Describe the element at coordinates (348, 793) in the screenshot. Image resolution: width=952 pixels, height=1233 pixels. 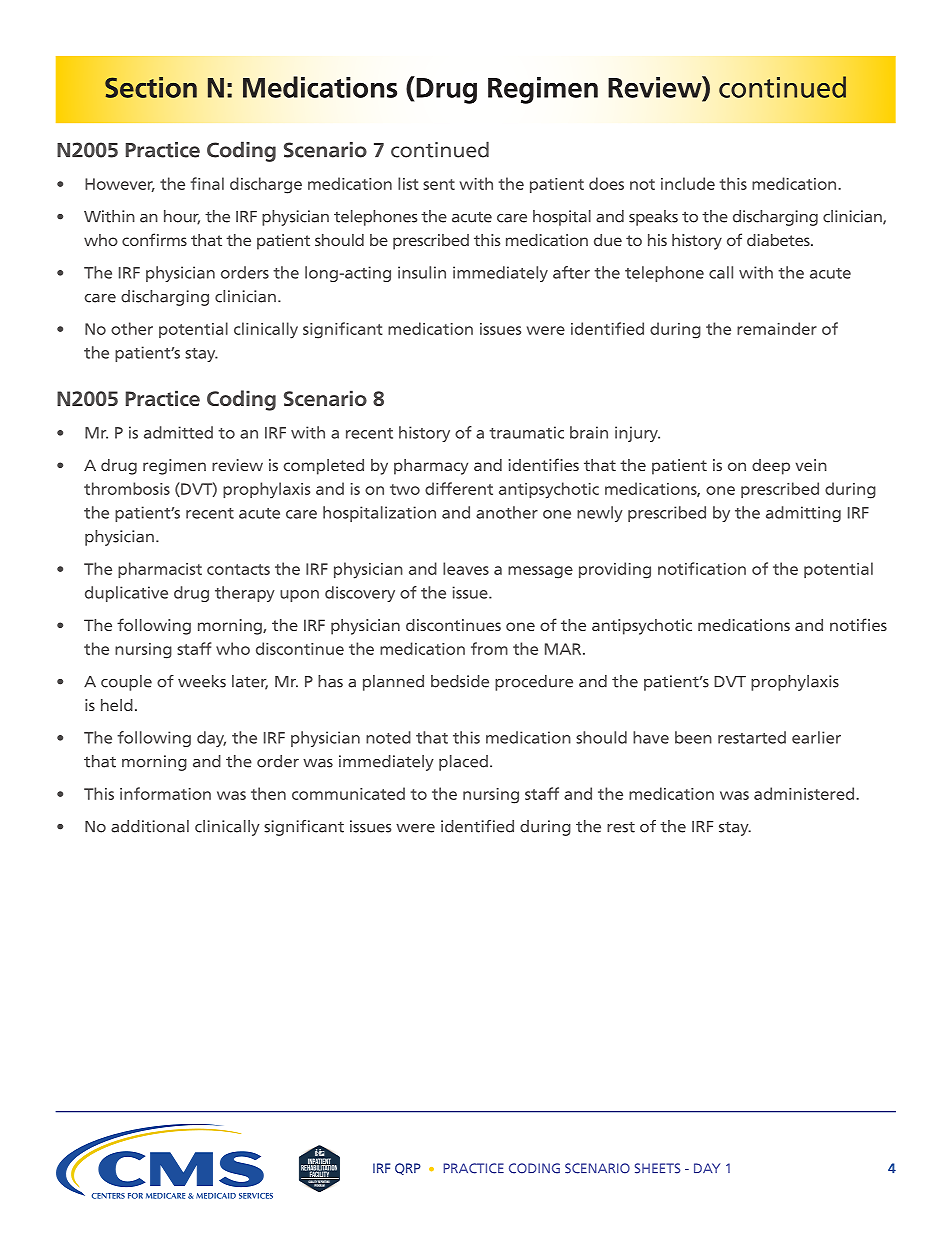
I see `communicated` at that location.
